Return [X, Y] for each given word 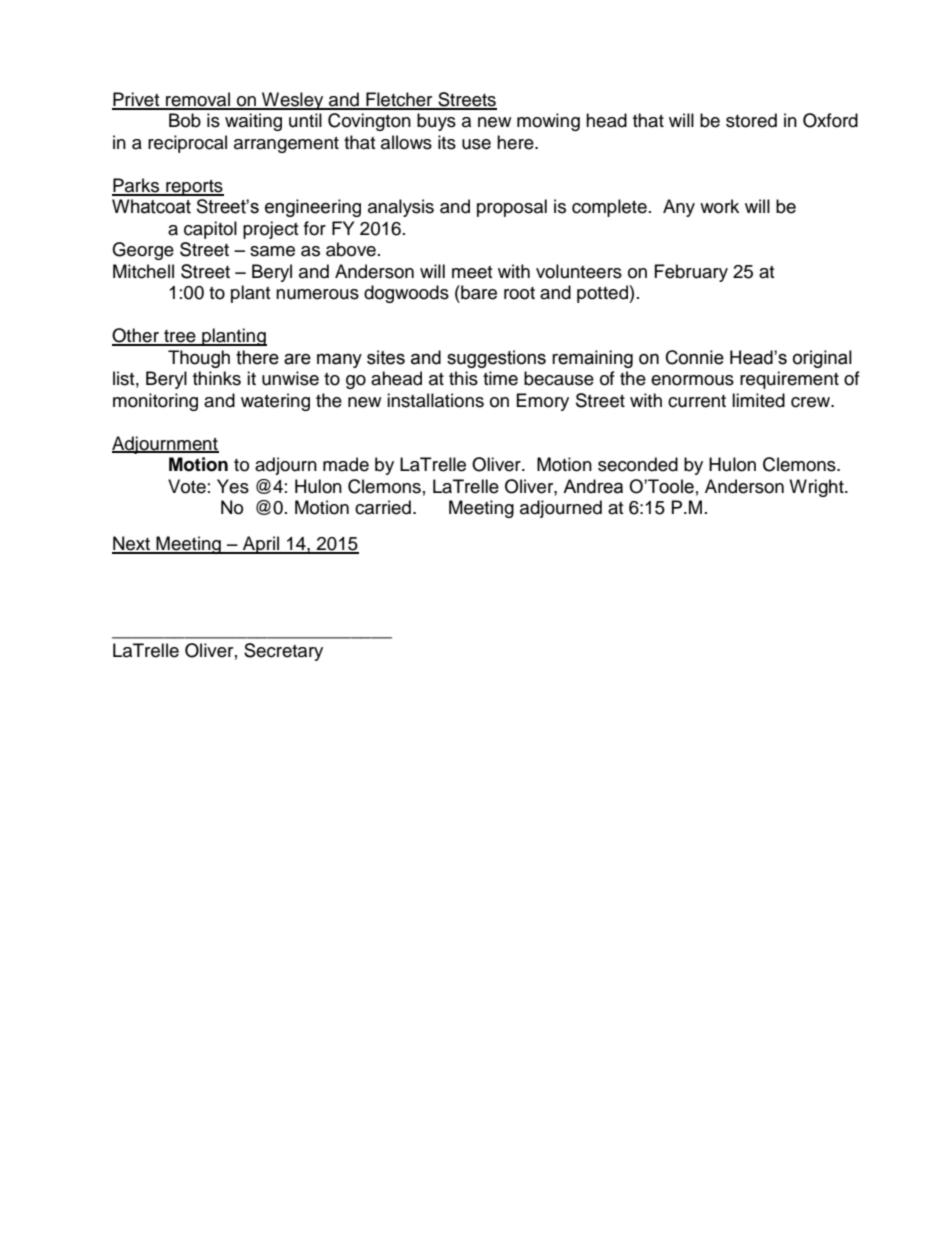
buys [436, 122]
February [691, 273]
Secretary [283, 652]
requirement [789, 380]
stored [751, 120]
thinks [217, 378]
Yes [233, 486]
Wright [817, 488]
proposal [512, 208]
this [463, 378]
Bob [185, 120]
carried [383, 507]
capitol [210, 230]
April [261, 545]
